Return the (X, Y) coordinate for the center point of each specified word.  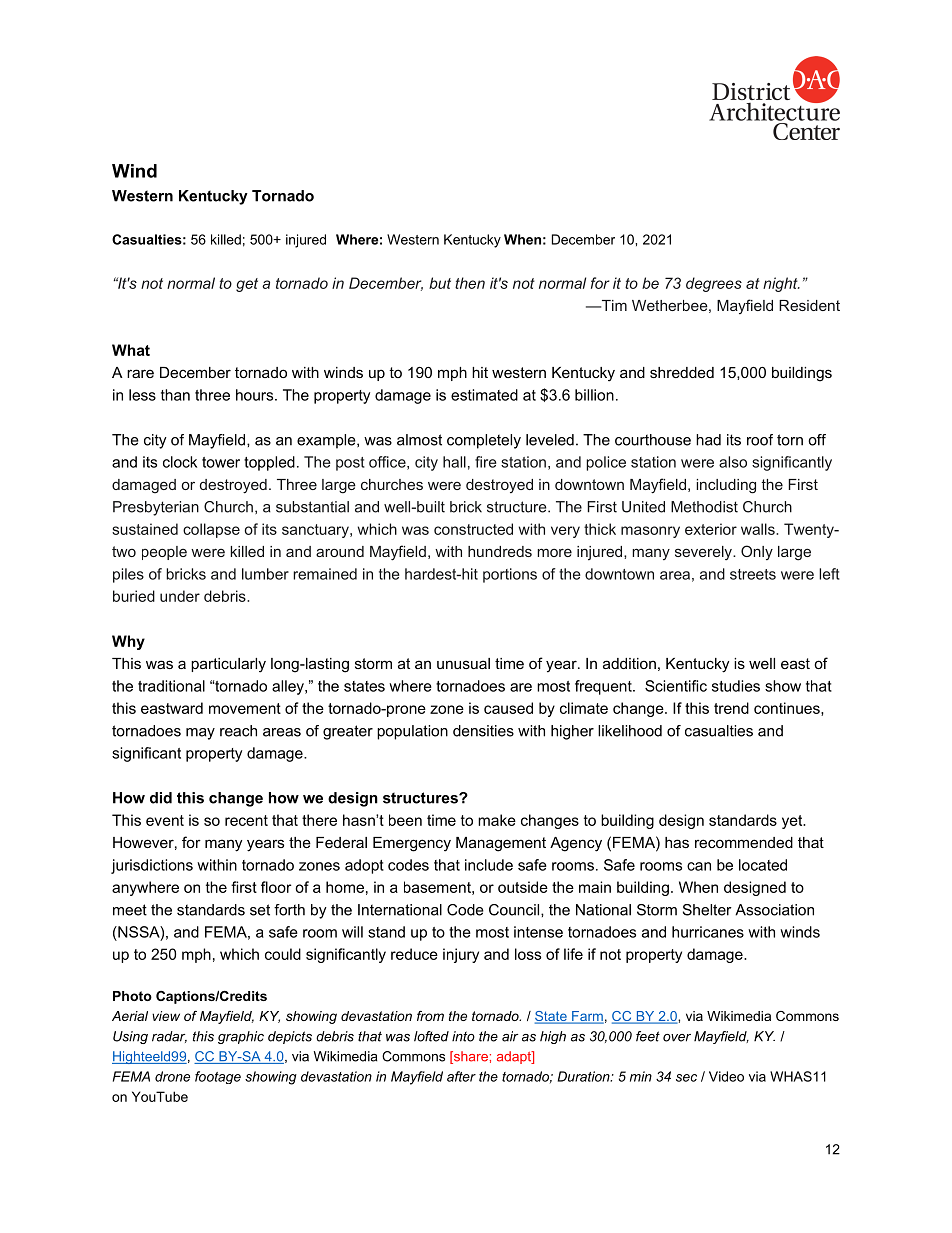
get (247, 285)
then (470, 283)
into (463, 1036)
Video (726, 1076)
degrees (714, 284)
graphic (241, 1037)
